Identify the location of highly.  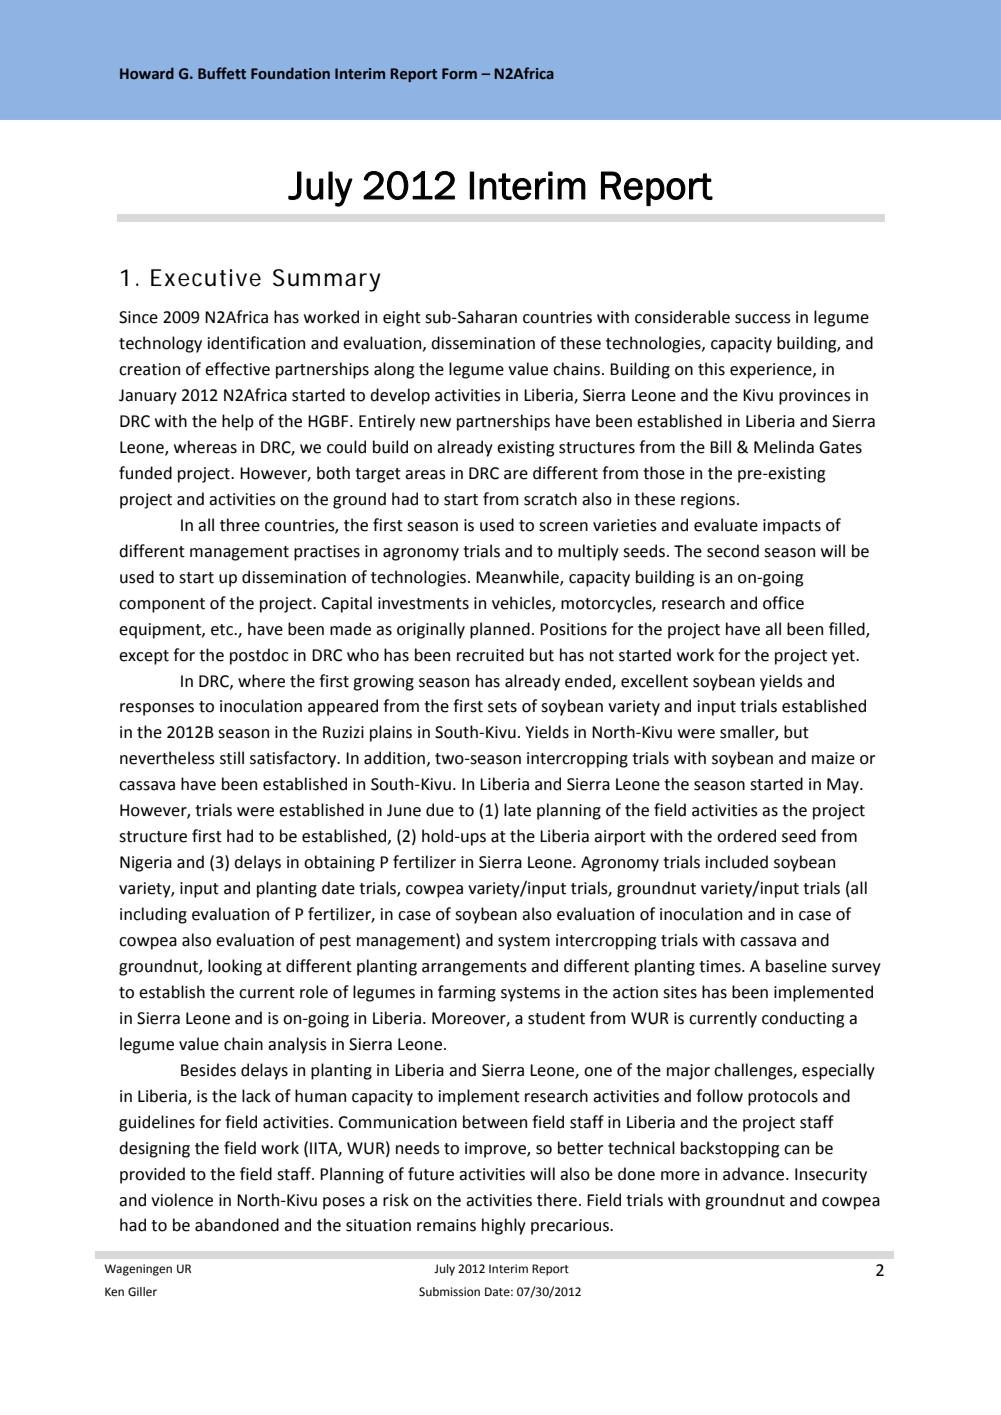
(504, 1226).
